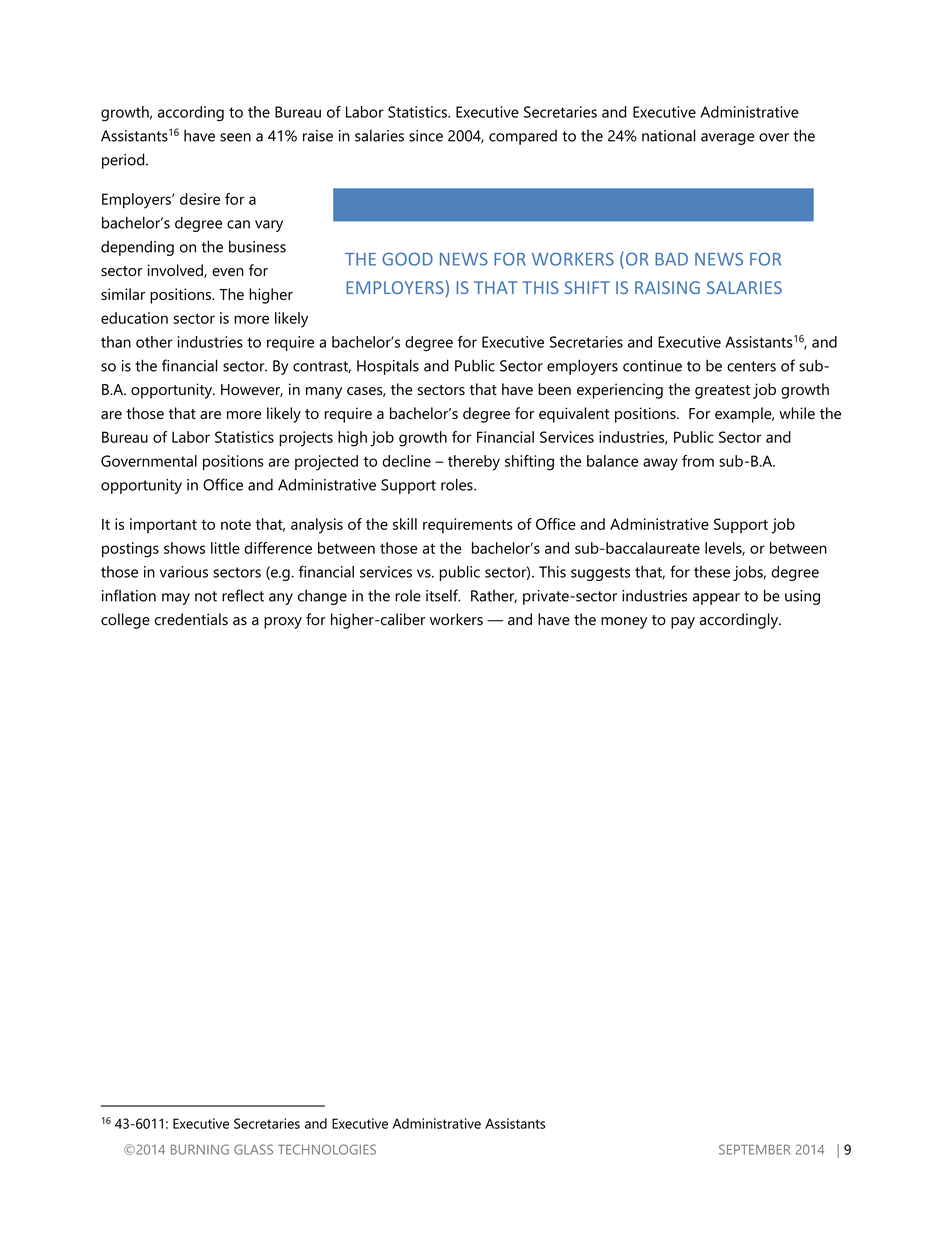 The height and width of the document is (1233, 952). I want to click on using, so click(802, 597).
